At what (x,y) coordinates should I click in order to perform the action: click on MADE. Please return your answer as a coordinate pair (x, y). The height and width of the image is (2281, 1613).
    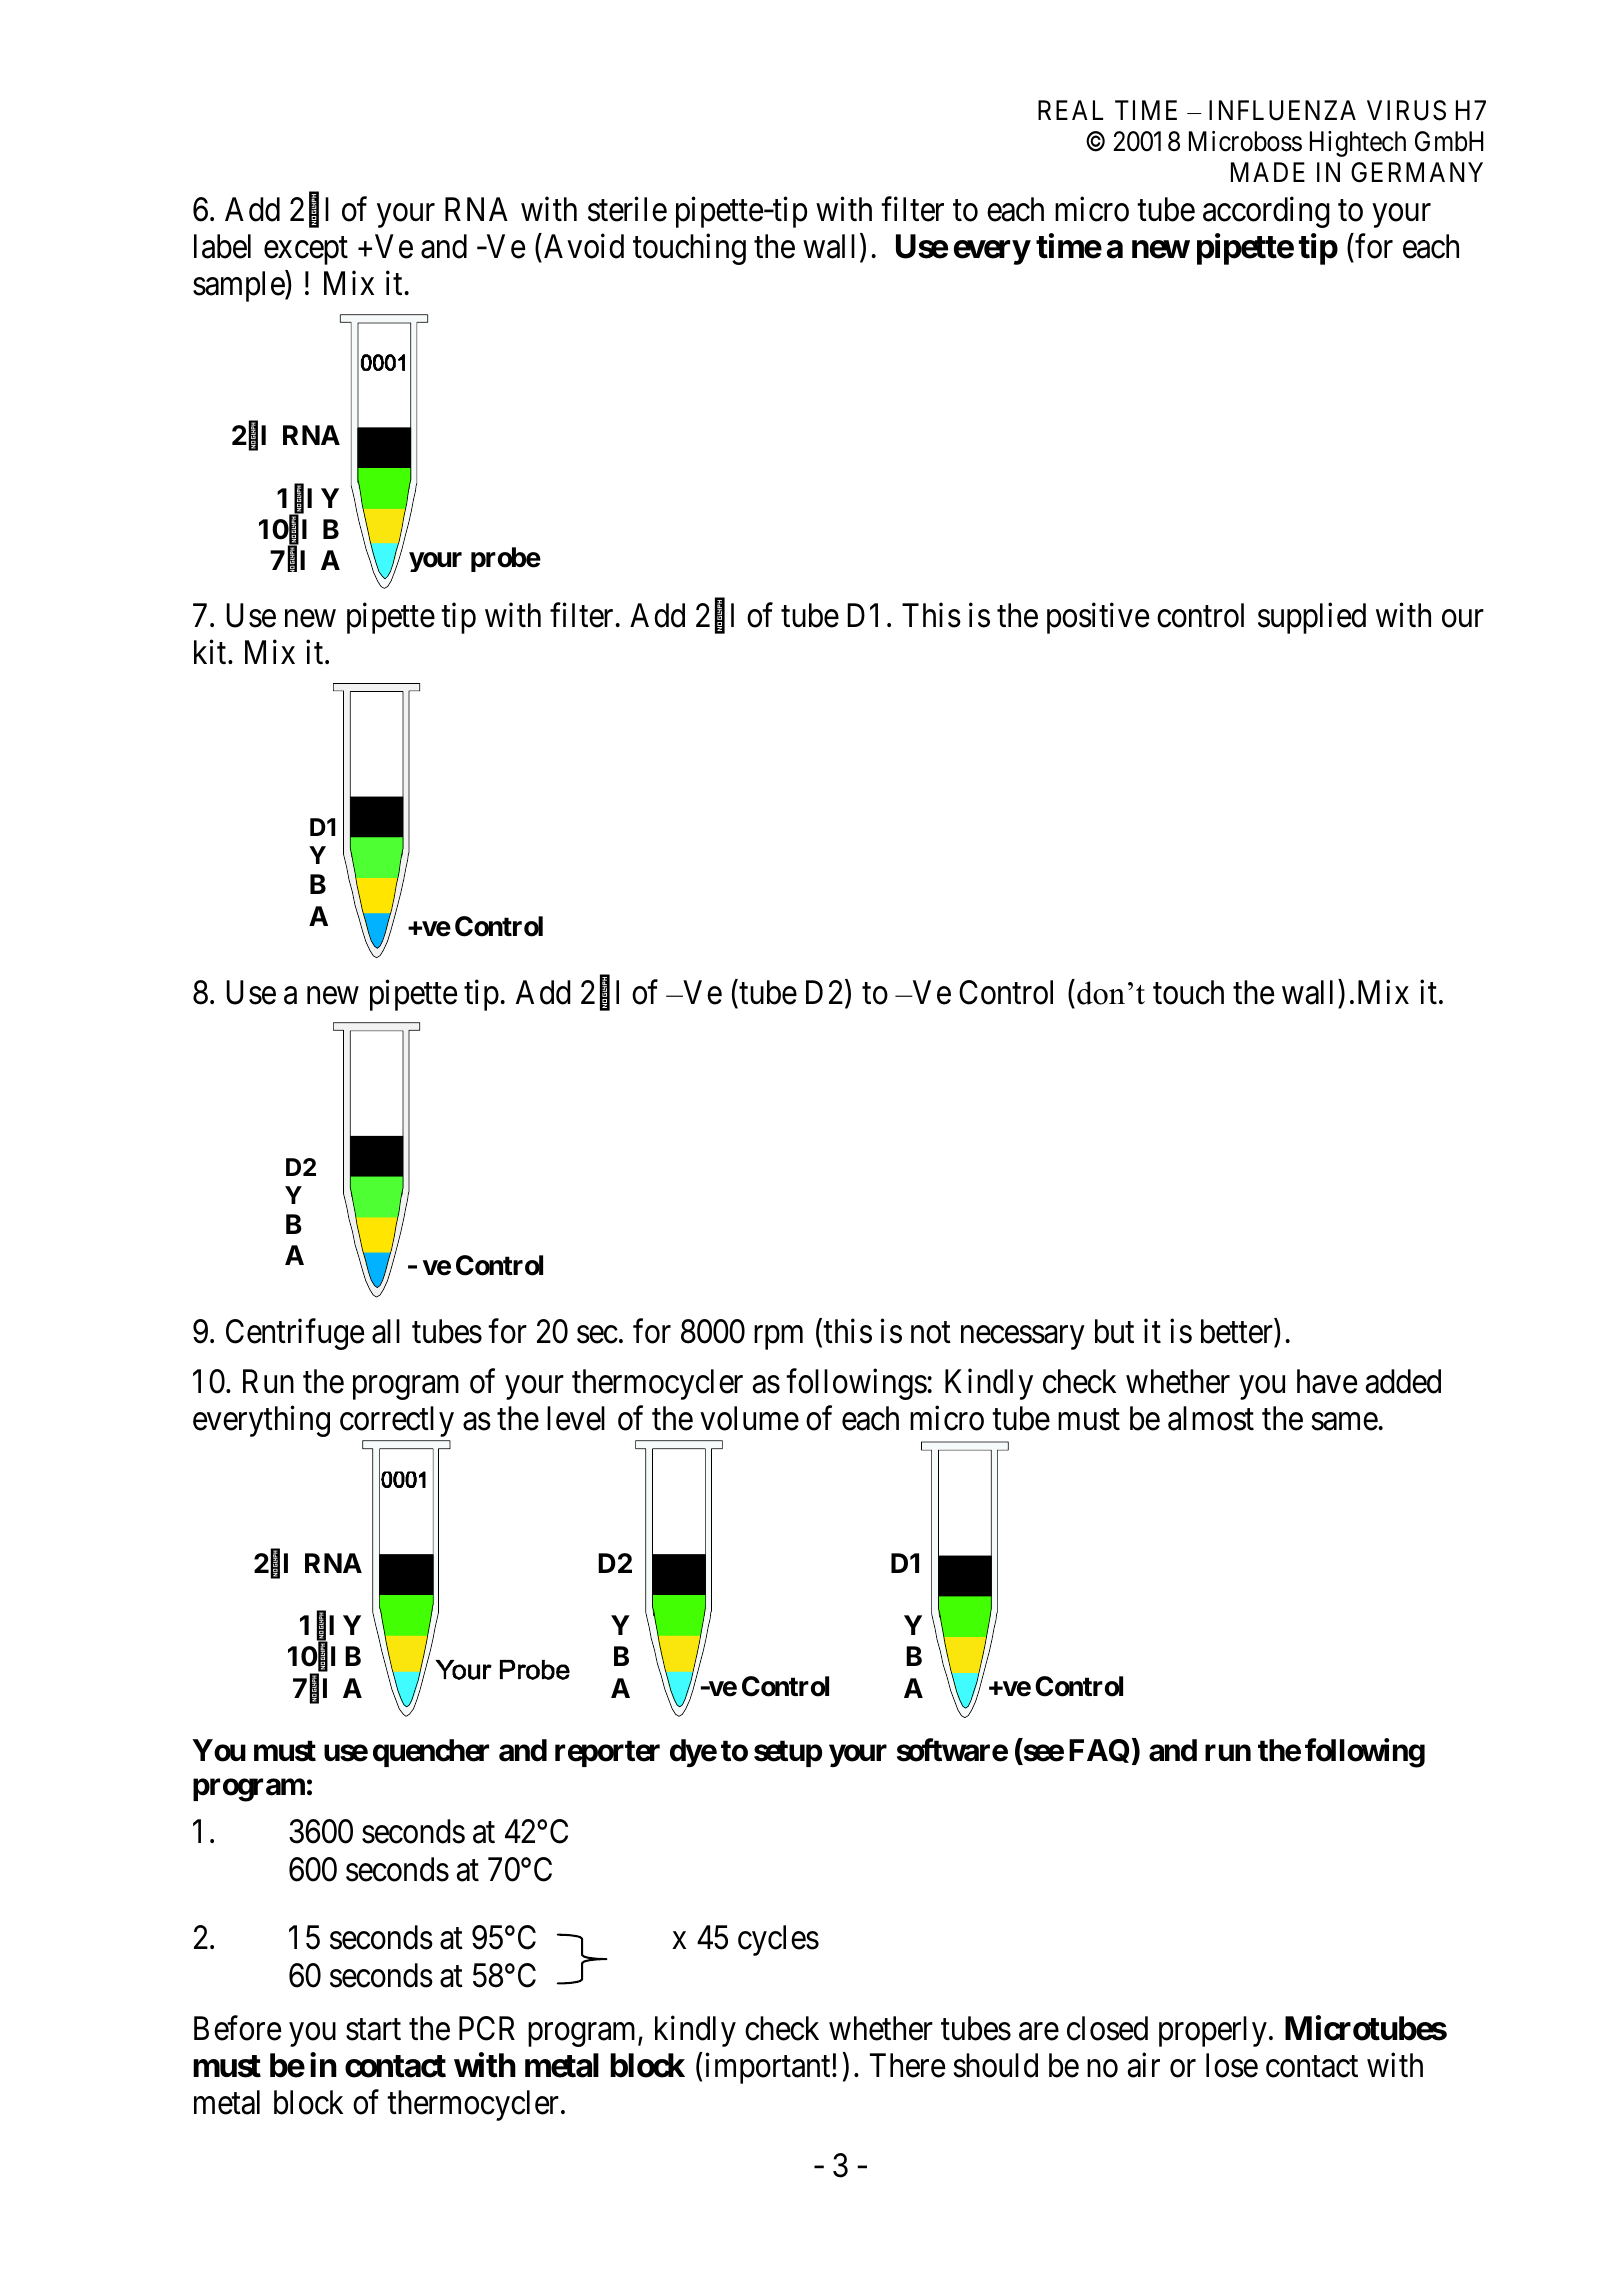
    Looking at the image, I should click on (1268, 172).
